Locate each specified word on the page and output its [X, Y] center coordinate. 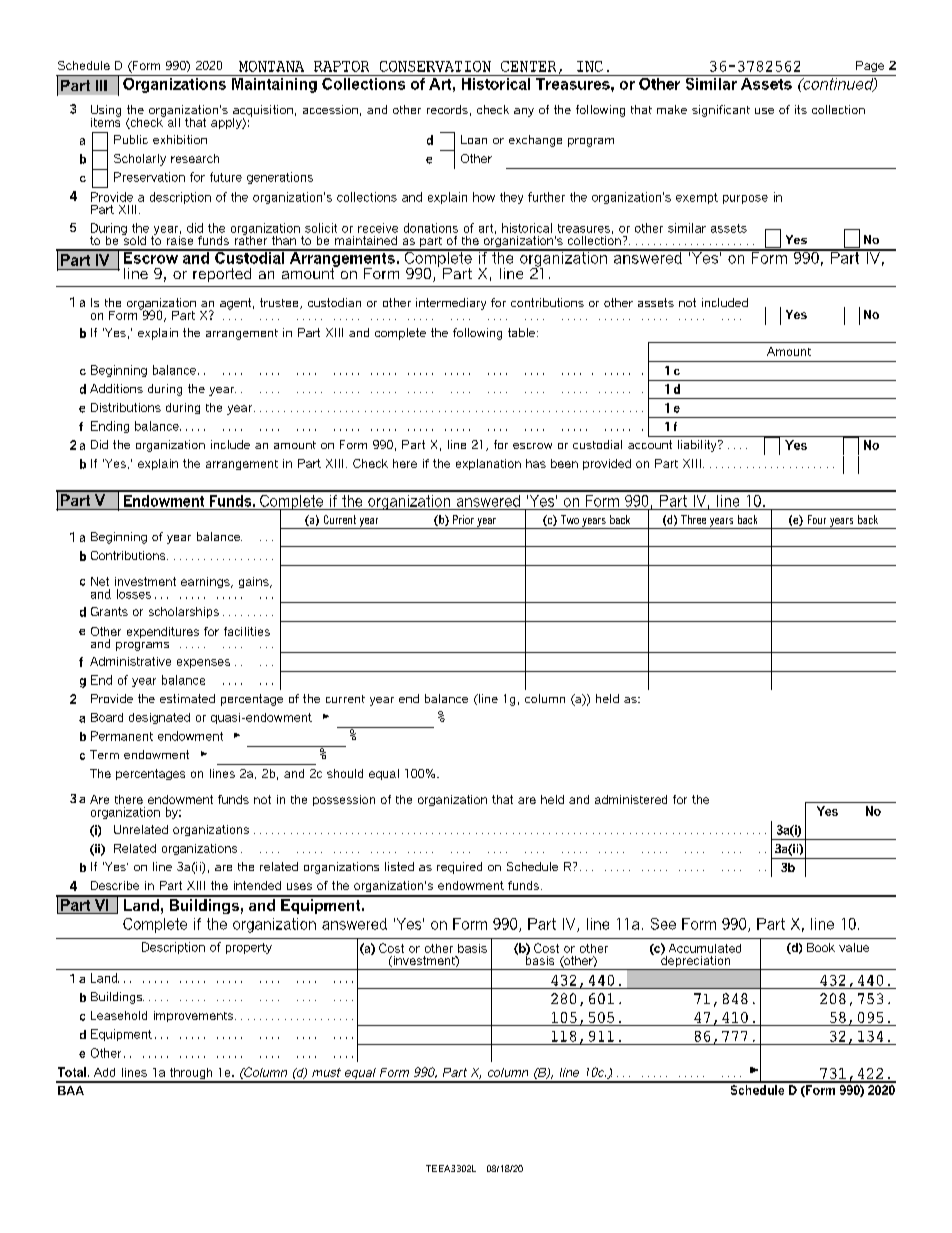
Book [821, 947]
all [172, 121]
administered [631, 799]
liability [698, 446]
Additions [116, 388]
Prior [463, 519]
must [326, 1072]
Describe [115, 885]
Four [817, 519]
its [801, 109]
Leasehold [119, 1015]
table [521, 332]
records [447, 109]
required [459, 868]
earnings [206, 582]
